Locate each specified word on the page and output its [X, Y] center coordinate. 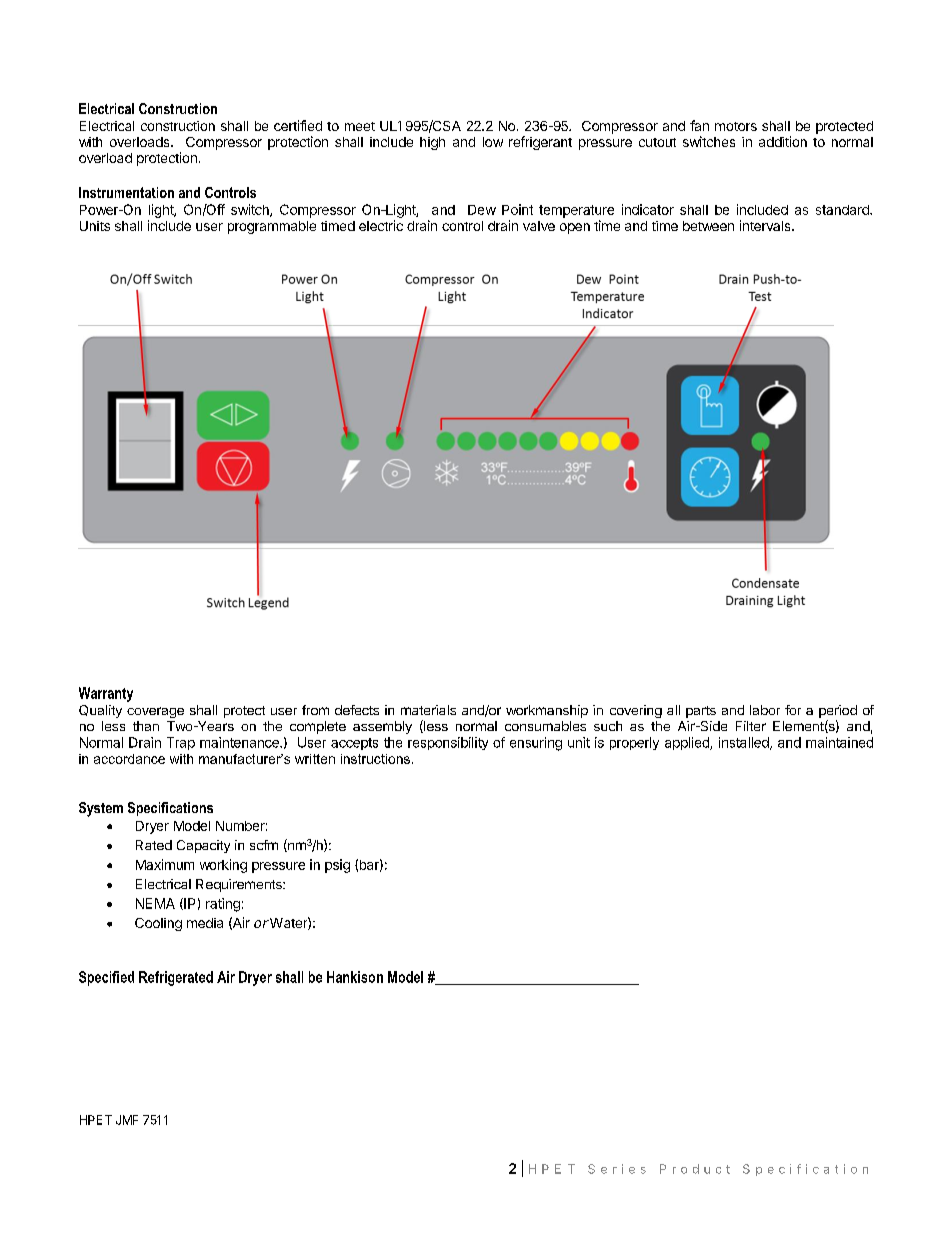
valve [539, 226]
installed [745, 743]
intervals [766, 225]
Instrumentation [126, 192]
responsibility [448, 743]
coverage [155, 712]
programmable [272, 227]
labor [765, 710]
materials [428, 710]
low [493, 142]
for [793, 710]
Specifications [170, 809]
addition [783, 141]
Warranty [106, 694]
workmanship [547, 711]
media [205, 923]
